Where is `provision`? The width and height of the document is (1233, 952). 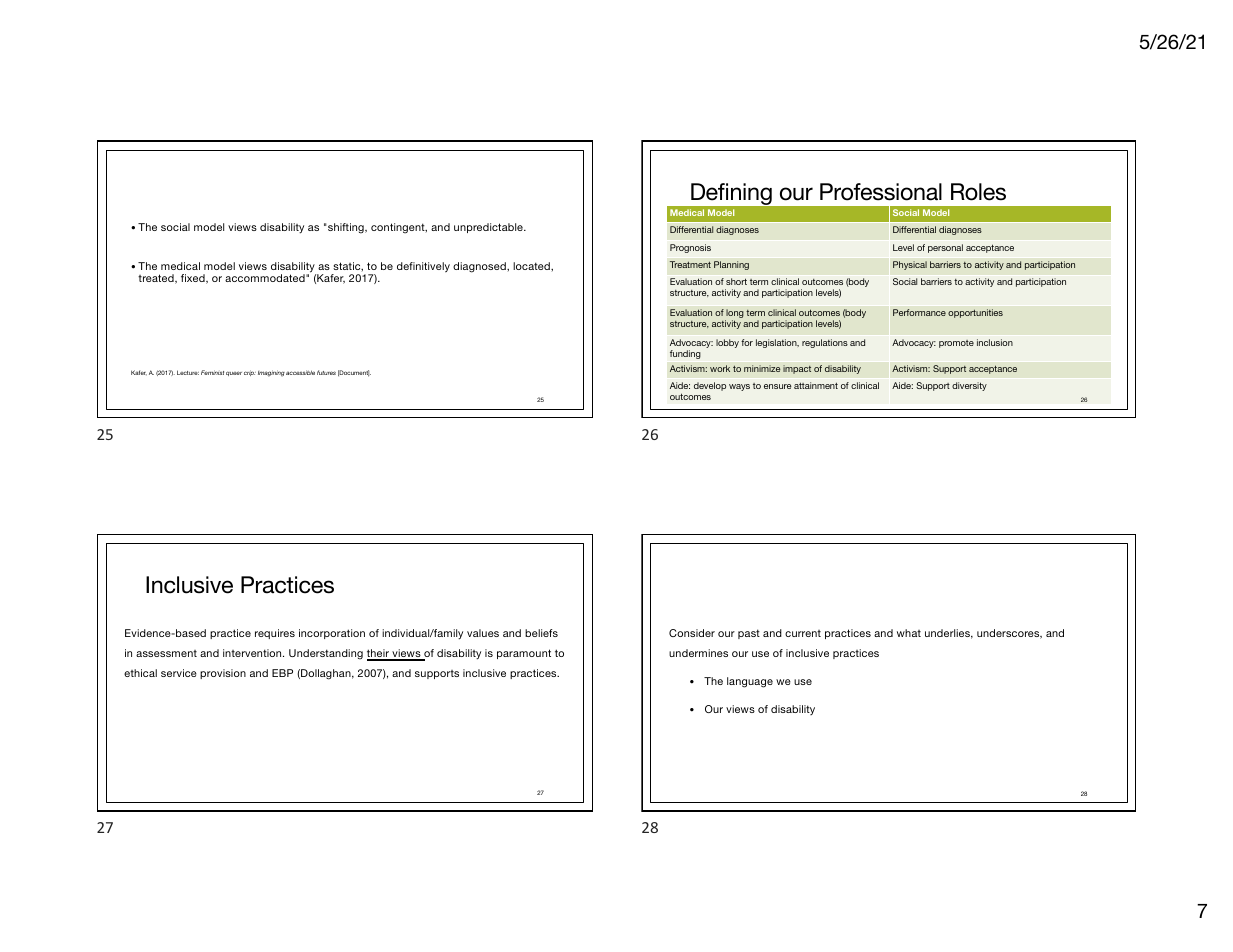 provision is located at coordinates (223, 674).
